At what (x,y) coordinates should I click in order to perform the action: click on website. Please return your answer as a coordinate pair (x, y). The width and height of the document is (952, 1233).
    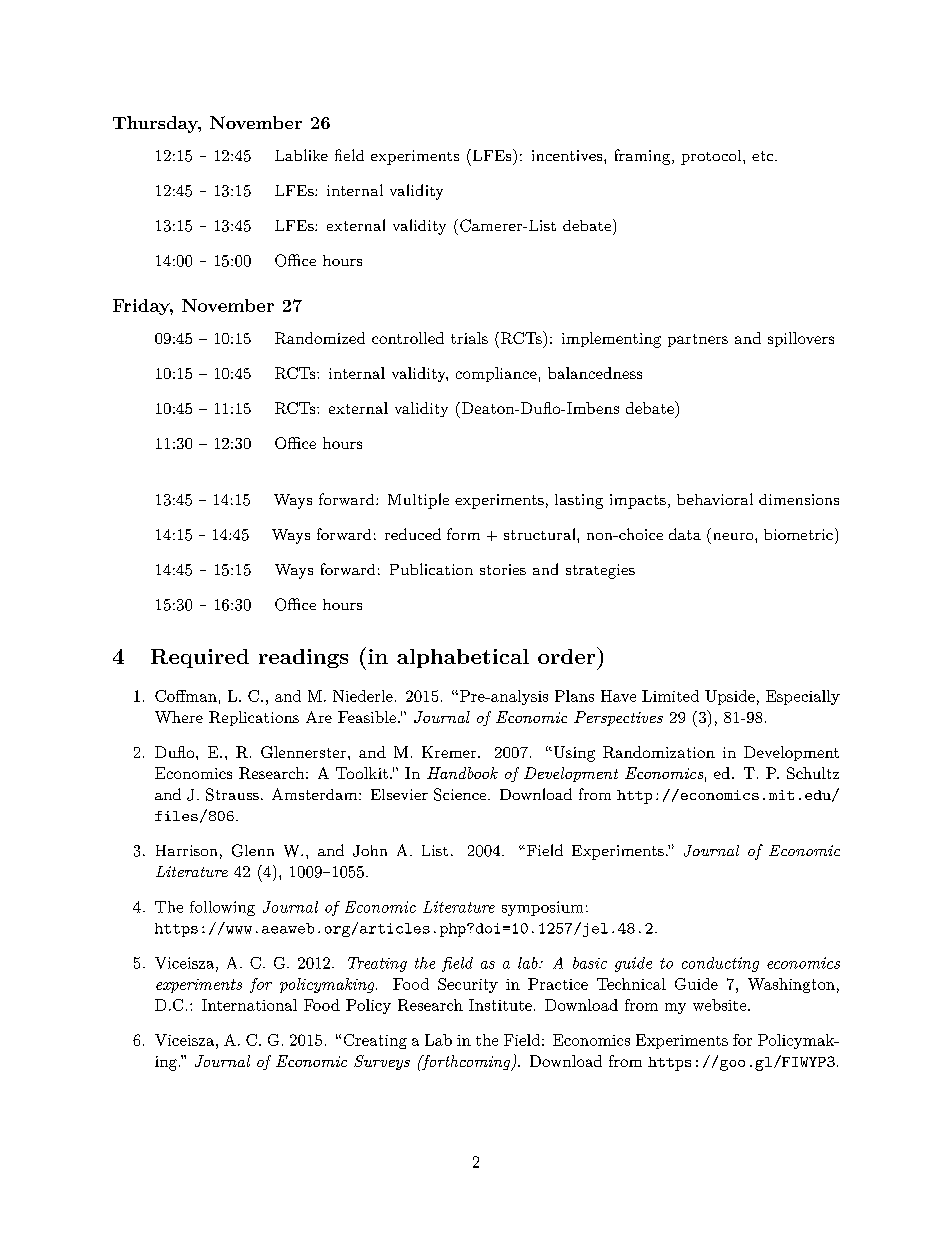
    Looking at the image, I should click on (719, 1005).
